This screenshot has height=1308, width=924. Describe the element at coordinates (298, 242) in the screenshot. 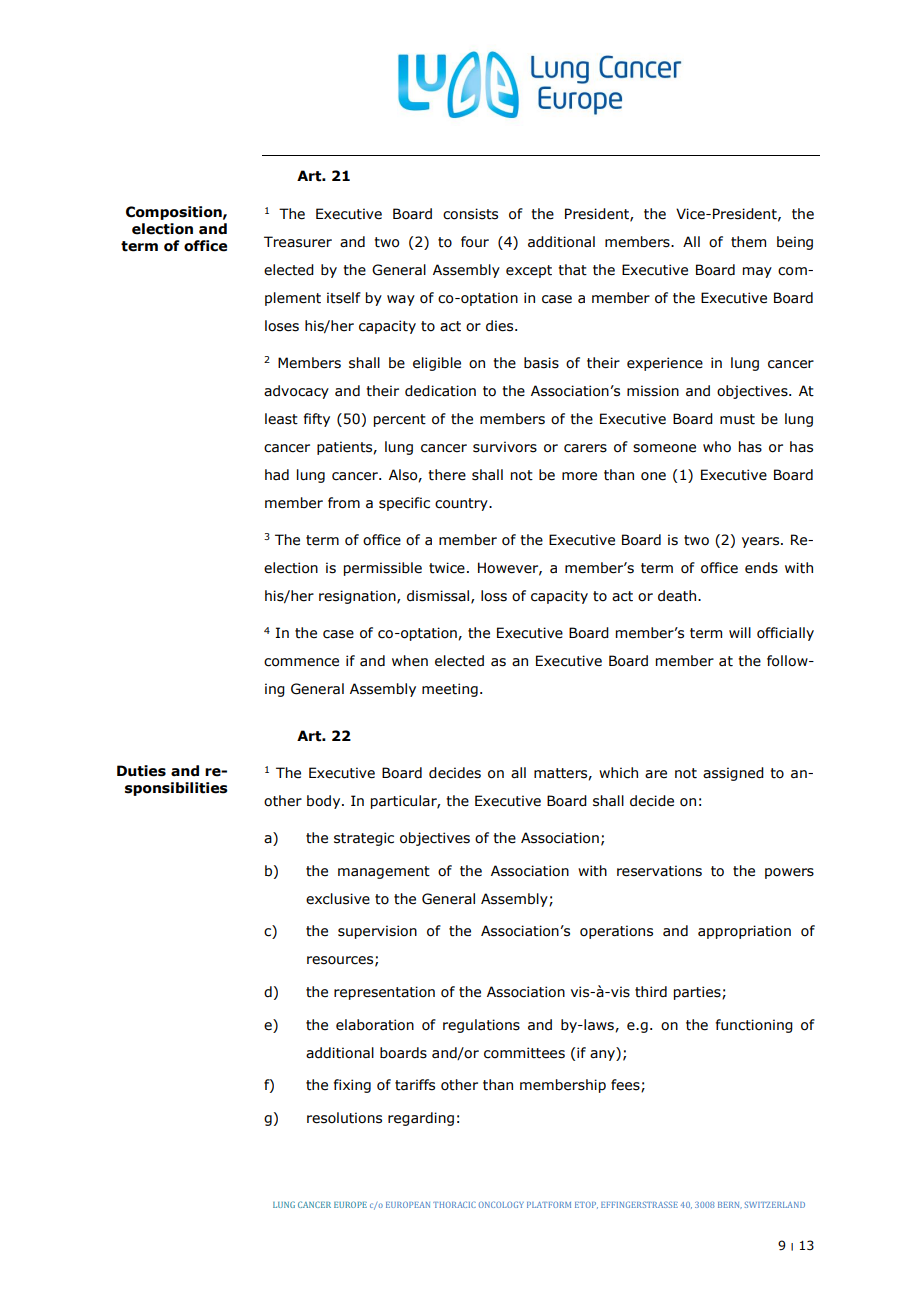

I see `Treasurer` at that location.
